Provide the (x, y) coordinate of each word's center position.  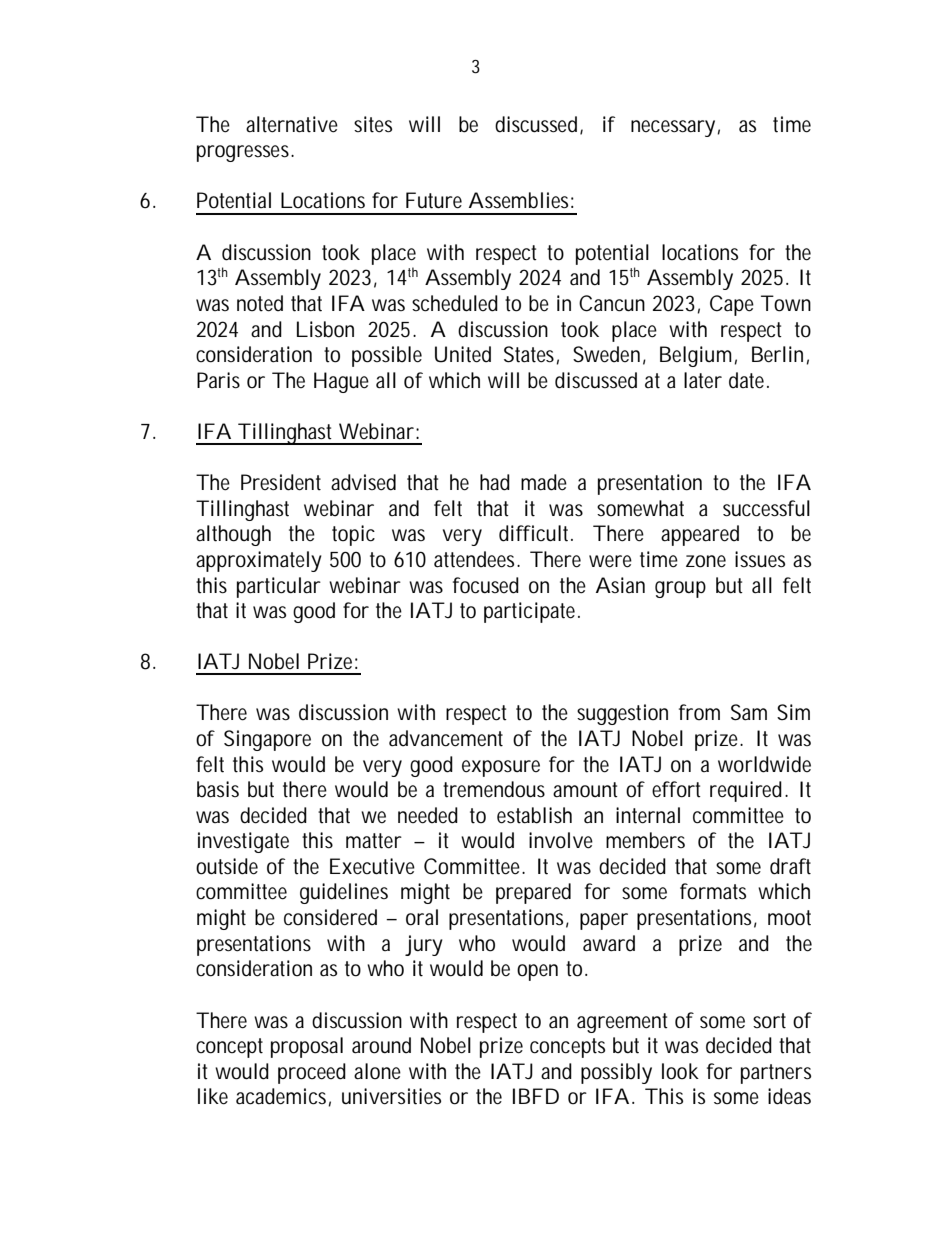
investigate (243, 842)
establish (534, 815)
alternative (292, 124)
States (529, 354)
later (703, 380)
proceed (312, 1073)
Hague (341, 382)
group (680, 589)
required (746, 791)
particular (279, 587)
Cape (732, 305)
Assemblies (518, 200)
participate (529, 612)
